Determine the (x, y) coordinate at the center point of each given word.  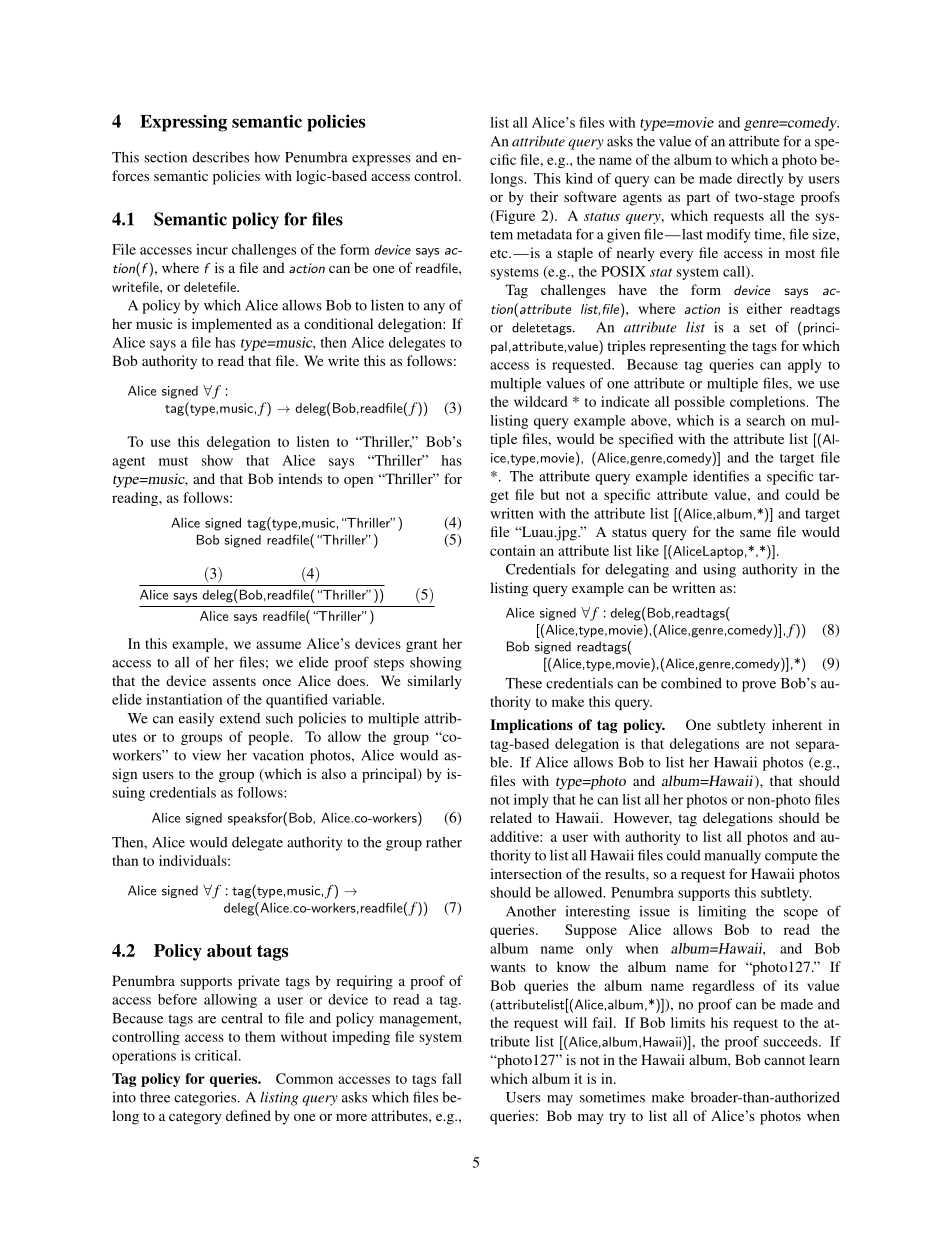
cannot (784, 1060)
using (719, 570)
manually (732, 857)
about (229, 950)
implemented (232, 325)
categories (206, 1098)
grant (421, 646)
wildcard (540, 401)
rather (444, 842)
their (544, 196)
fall (452, 1078)
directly (760, 180)
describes (220, 157)
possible (699, 403)
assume (278, 645)
